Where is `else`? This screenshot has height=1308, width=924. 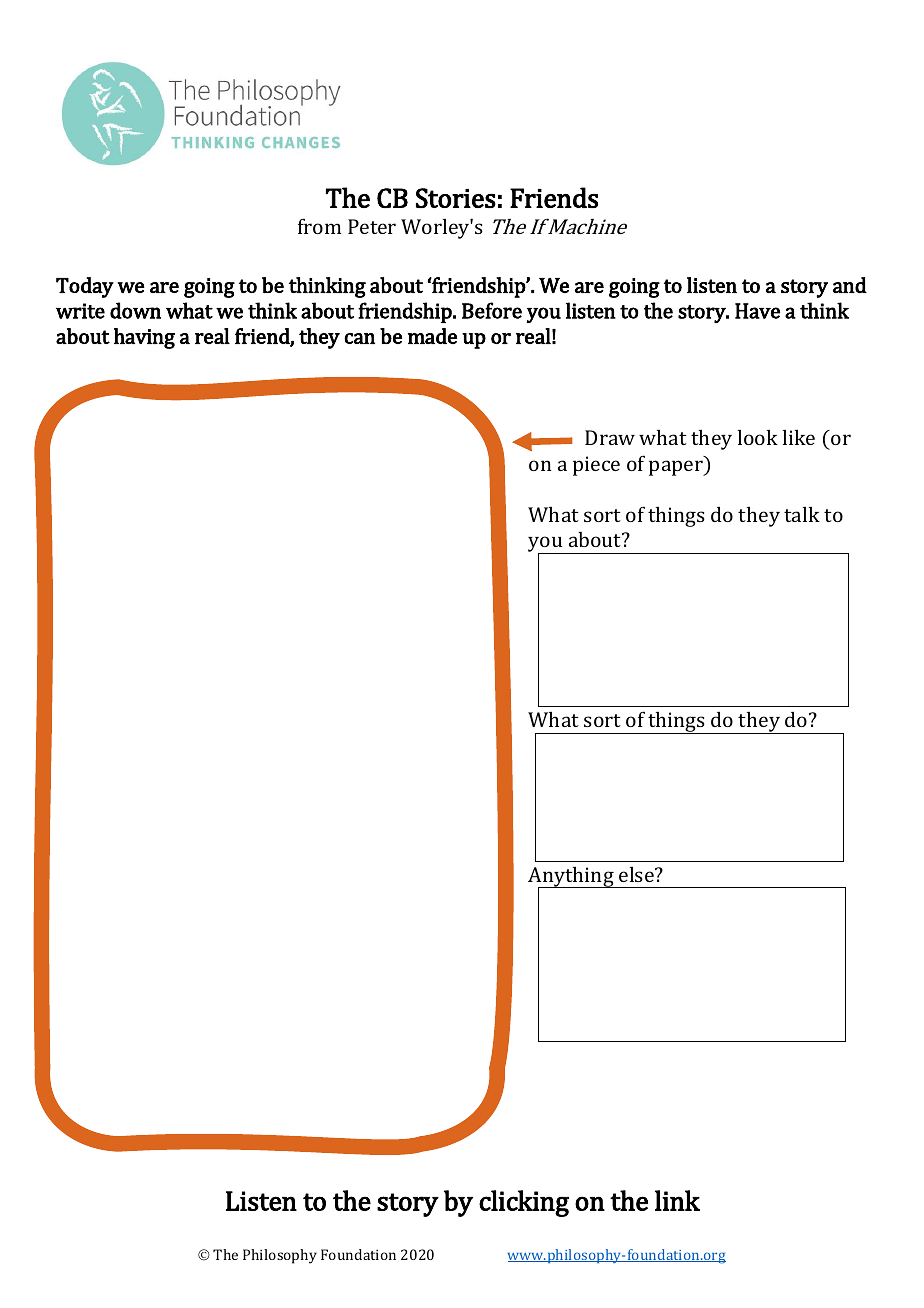
else is located at coordinates (637, 874).
